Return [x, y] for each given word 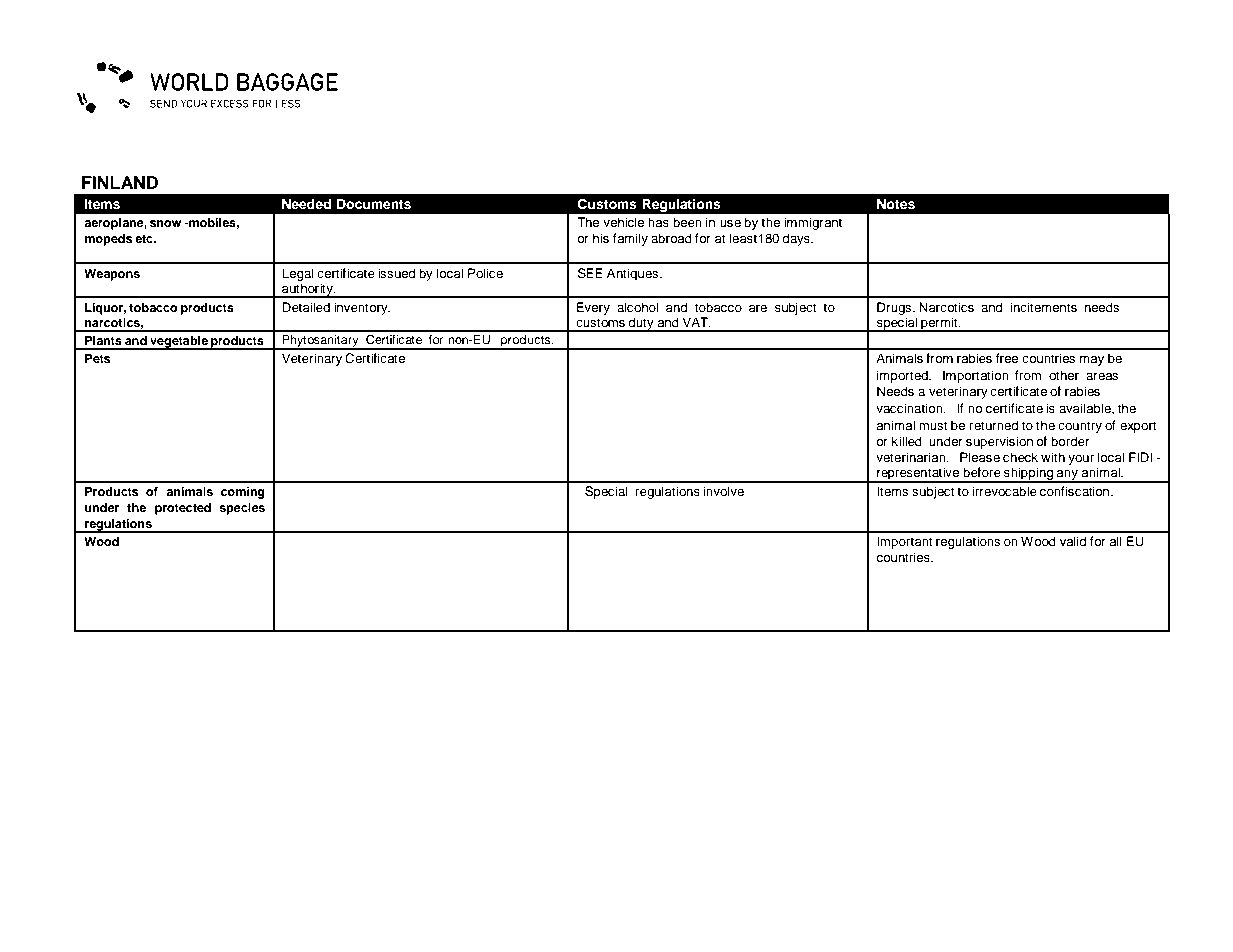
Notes [896, 204]
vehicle [624, 222]
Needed [306, 204]
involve [723, 491]
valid [1073, 541]
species [242, 509]
